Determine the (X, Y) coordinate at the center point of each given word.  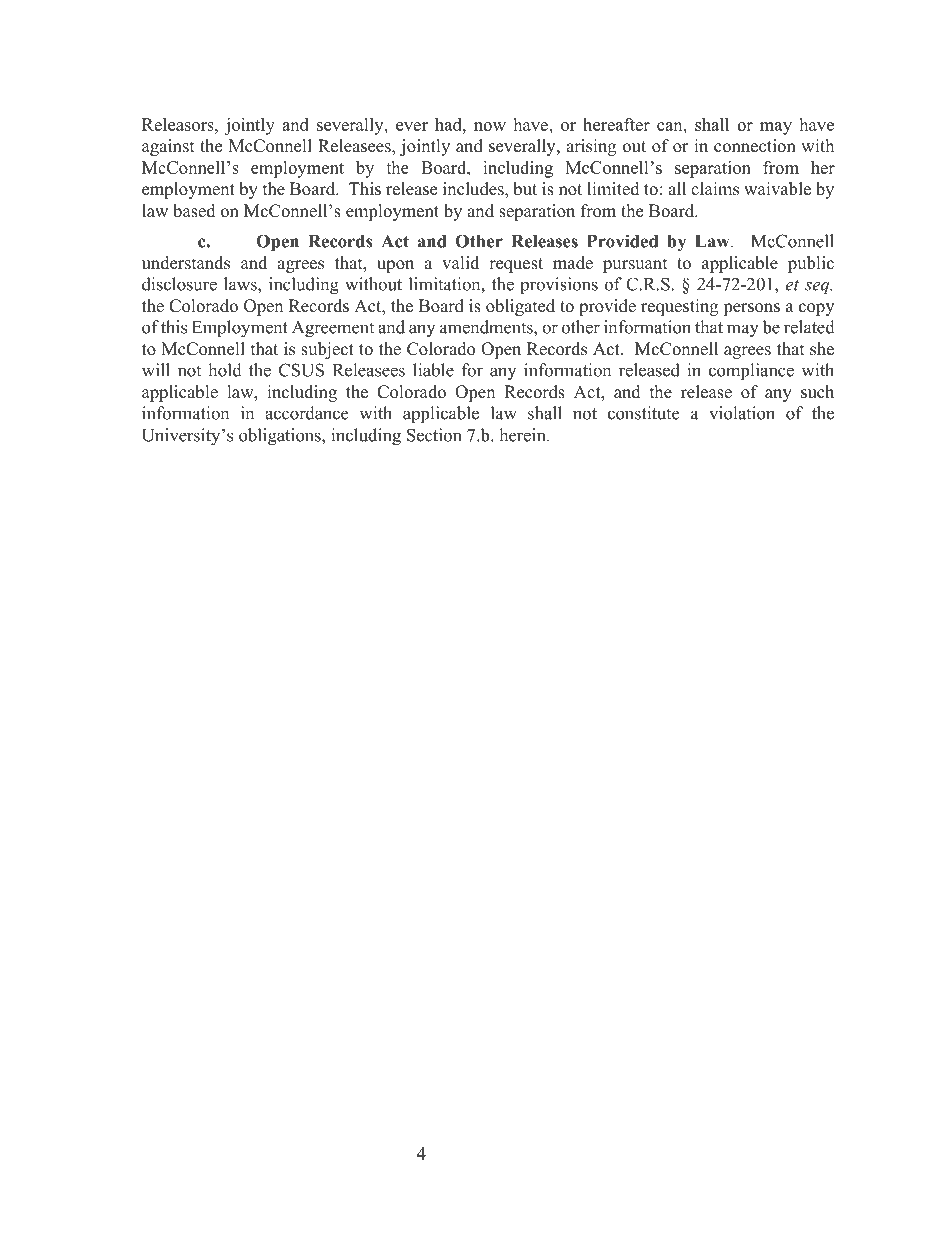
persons (751, 309)
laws (241, 284)
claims (715, 189)
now (490, 126)
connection (755, 146)
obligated (520, 307)
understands (186, 263)
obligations (281, 437)
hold (225, 370)
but (525, 189)
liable (433, 370)
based (194, 211)
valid (460, 262)
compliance (751, 372)
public (811, 264)
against (168, 147)
